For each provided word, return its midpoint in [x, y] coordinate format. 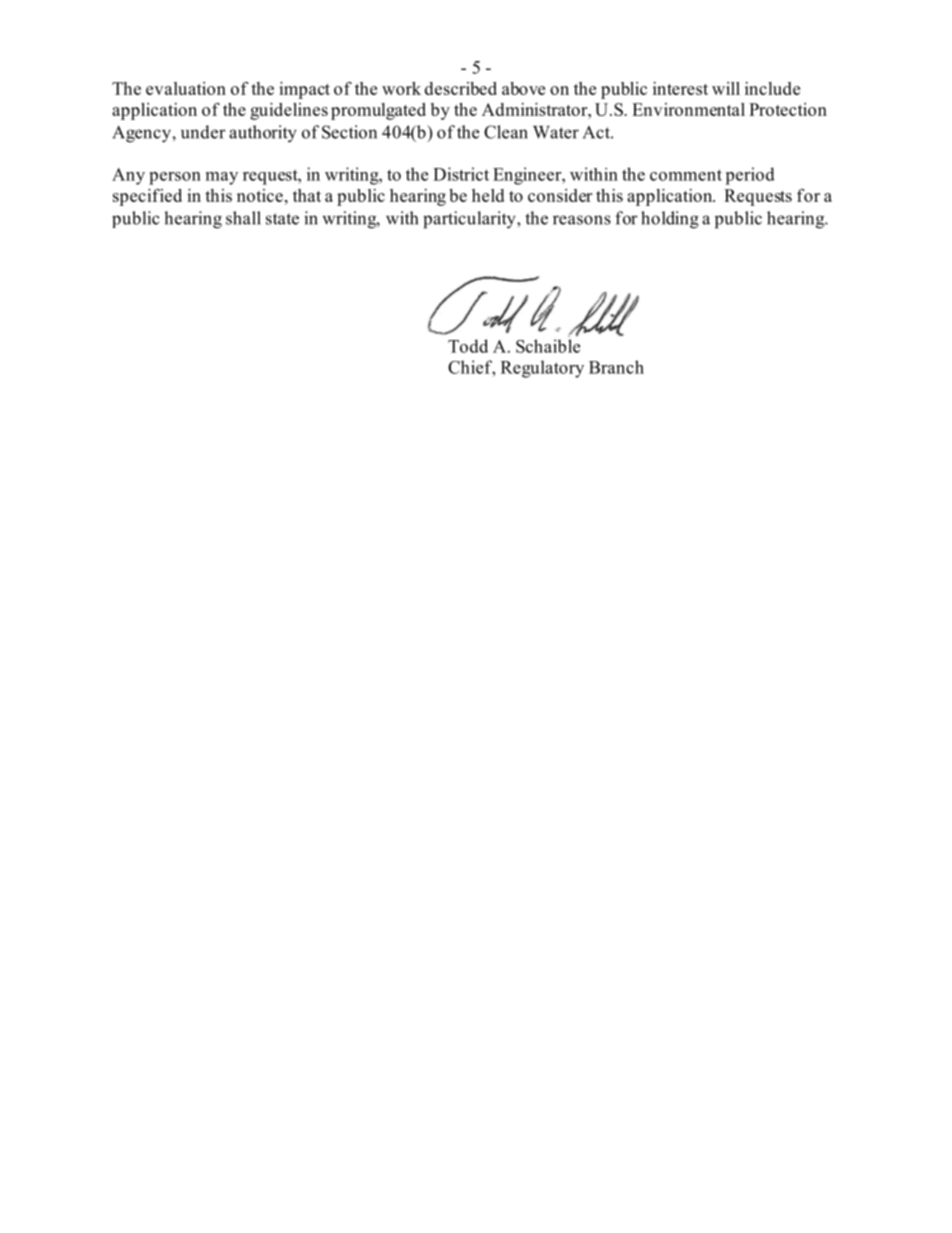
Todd [468, 346]
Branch [616, 367]
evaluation [186, 88]
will [726, 88]
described [461, 88]
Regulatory [542, 369]
